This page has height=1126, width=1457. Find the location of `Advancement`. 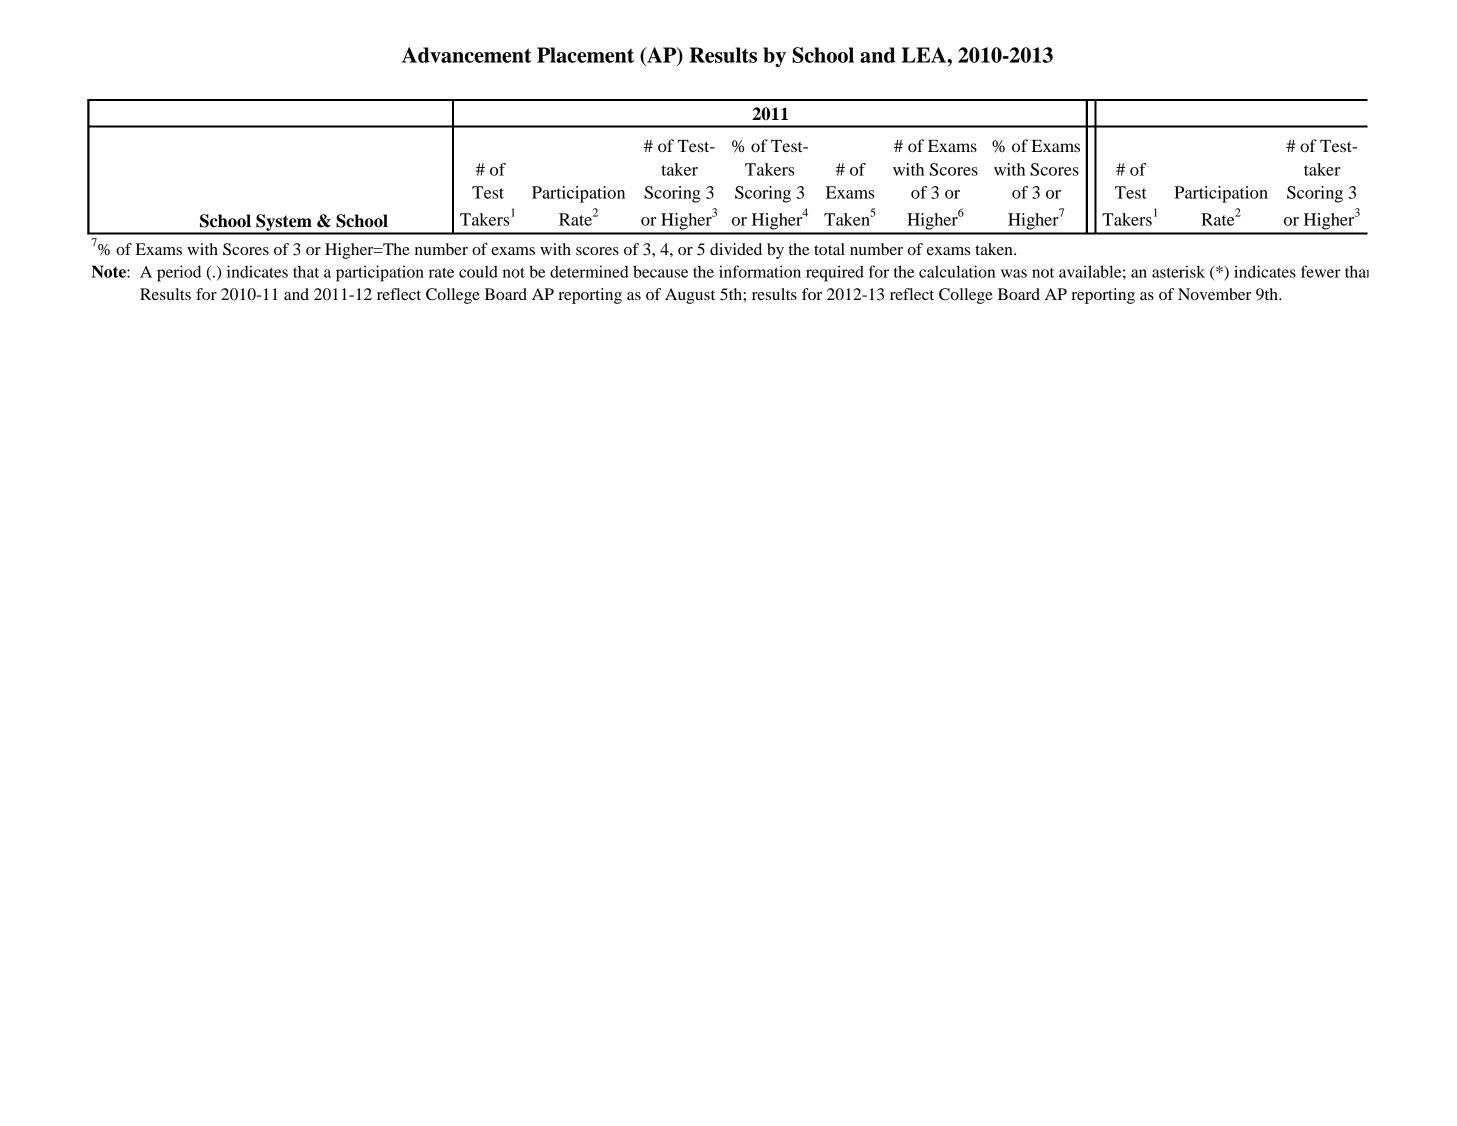

Advancement is located at coordinates (466, 55).
